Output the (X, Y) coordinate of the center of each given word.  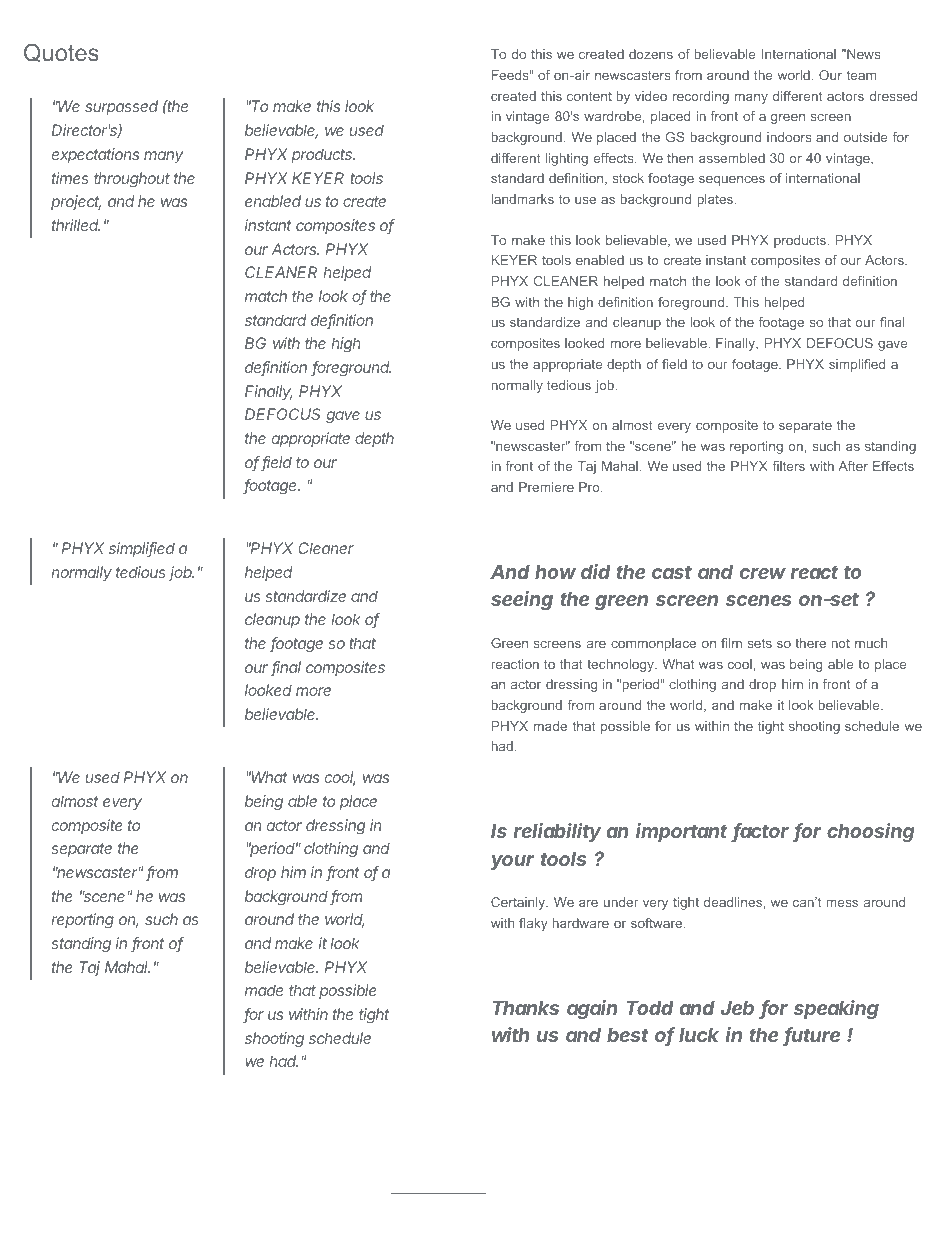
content (589, 96)
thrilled (76, 225)
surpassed (121, 107)
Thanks (525, 1007)
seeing (522, 600)
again (592, 1009)
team (861, 75)
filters (788, 466)
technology (621, 665)
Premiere (546, 487)
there (810, 643)
